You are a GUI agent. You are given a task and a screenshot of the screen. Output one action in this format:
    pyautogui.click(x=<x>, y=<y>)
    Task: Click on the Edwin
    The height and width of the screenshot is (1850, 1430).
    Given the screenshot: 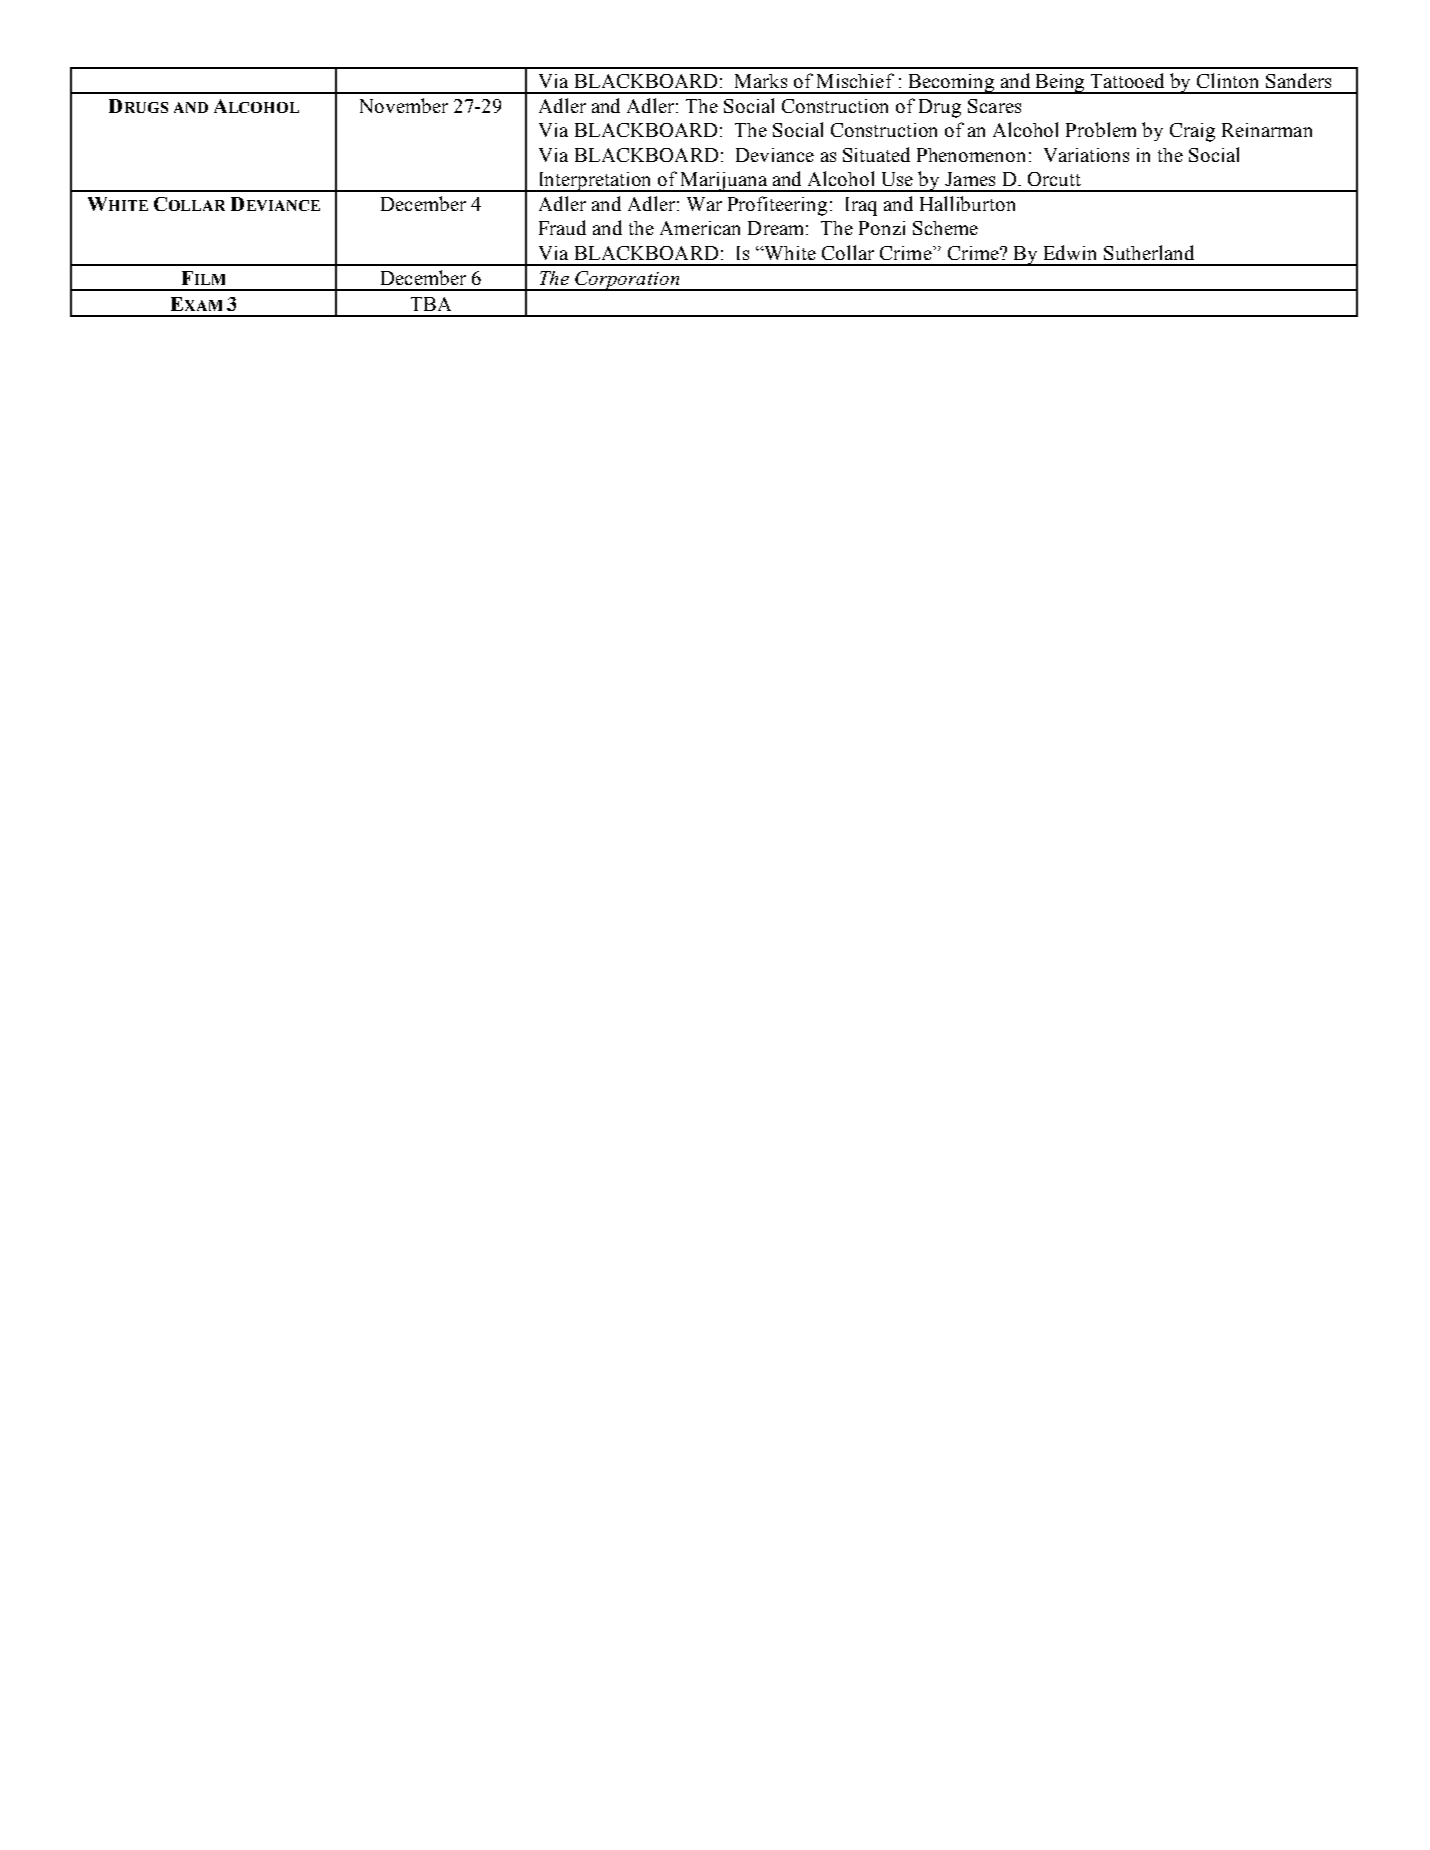 What is the action you would take?
    pyautogui.click(x=1070, y=252)
